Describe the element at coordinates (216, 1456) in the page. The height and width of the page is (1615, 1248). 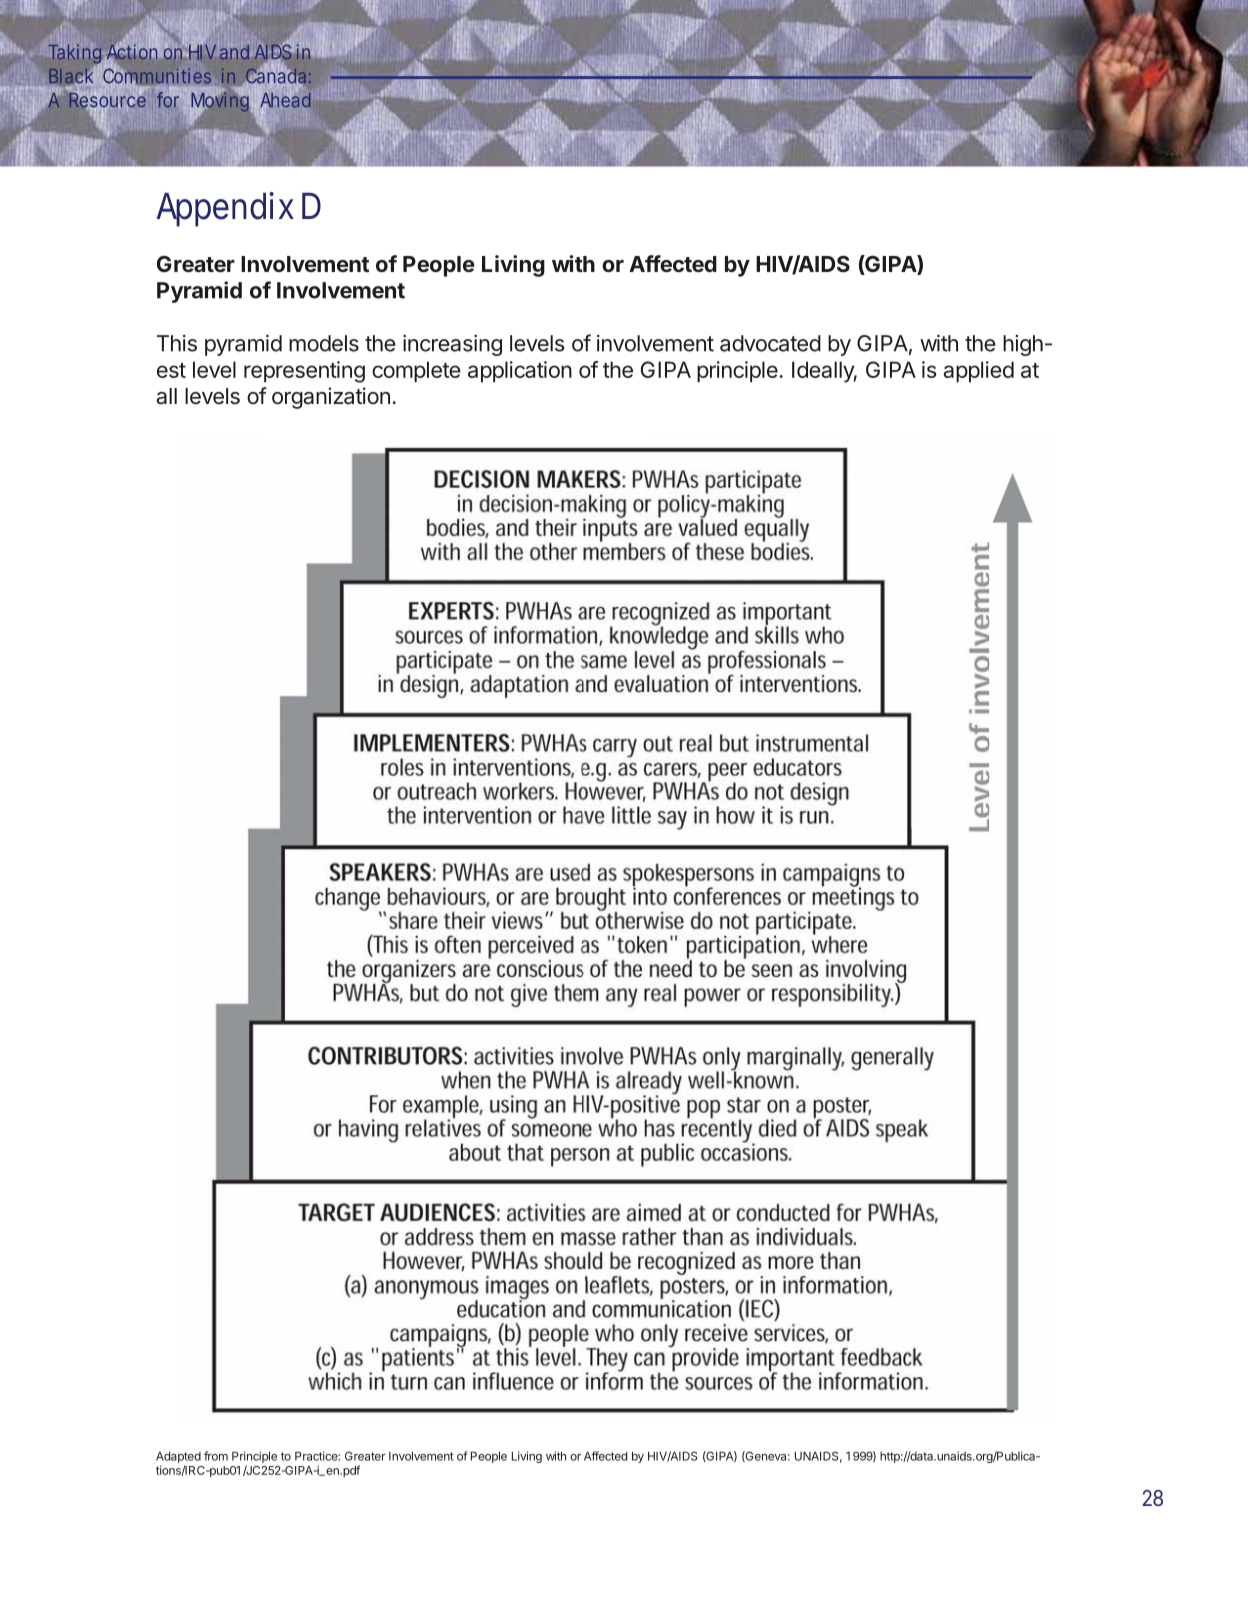
I see `from` at that location.
